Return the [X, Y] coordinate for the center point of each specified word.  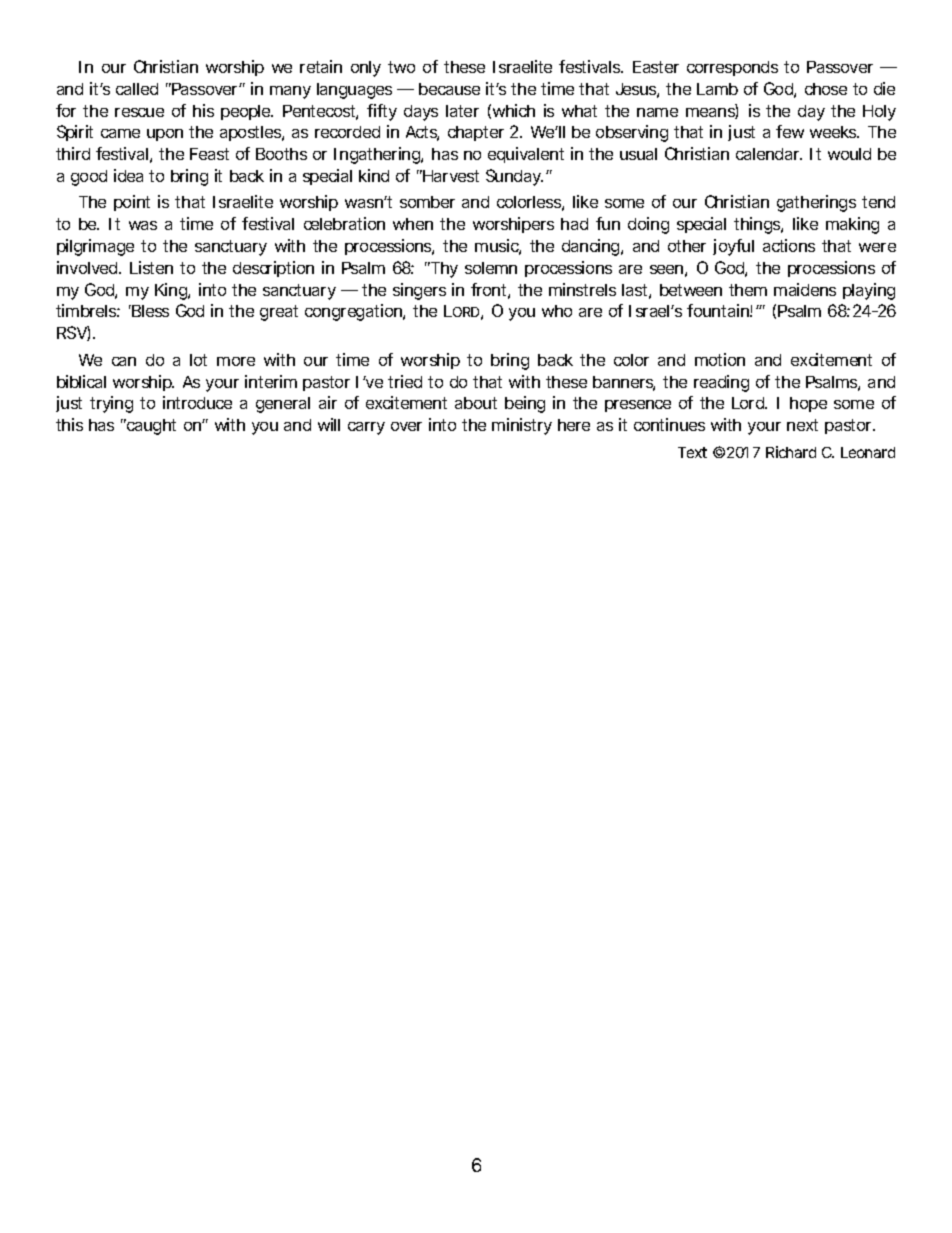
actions [789, 245]
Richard [791, 452]
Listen [151, 267]
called [137, 89]
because [449, 89]
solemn [491, 268]
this [69, 424]
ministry [522, 426]
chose [826, 89]
